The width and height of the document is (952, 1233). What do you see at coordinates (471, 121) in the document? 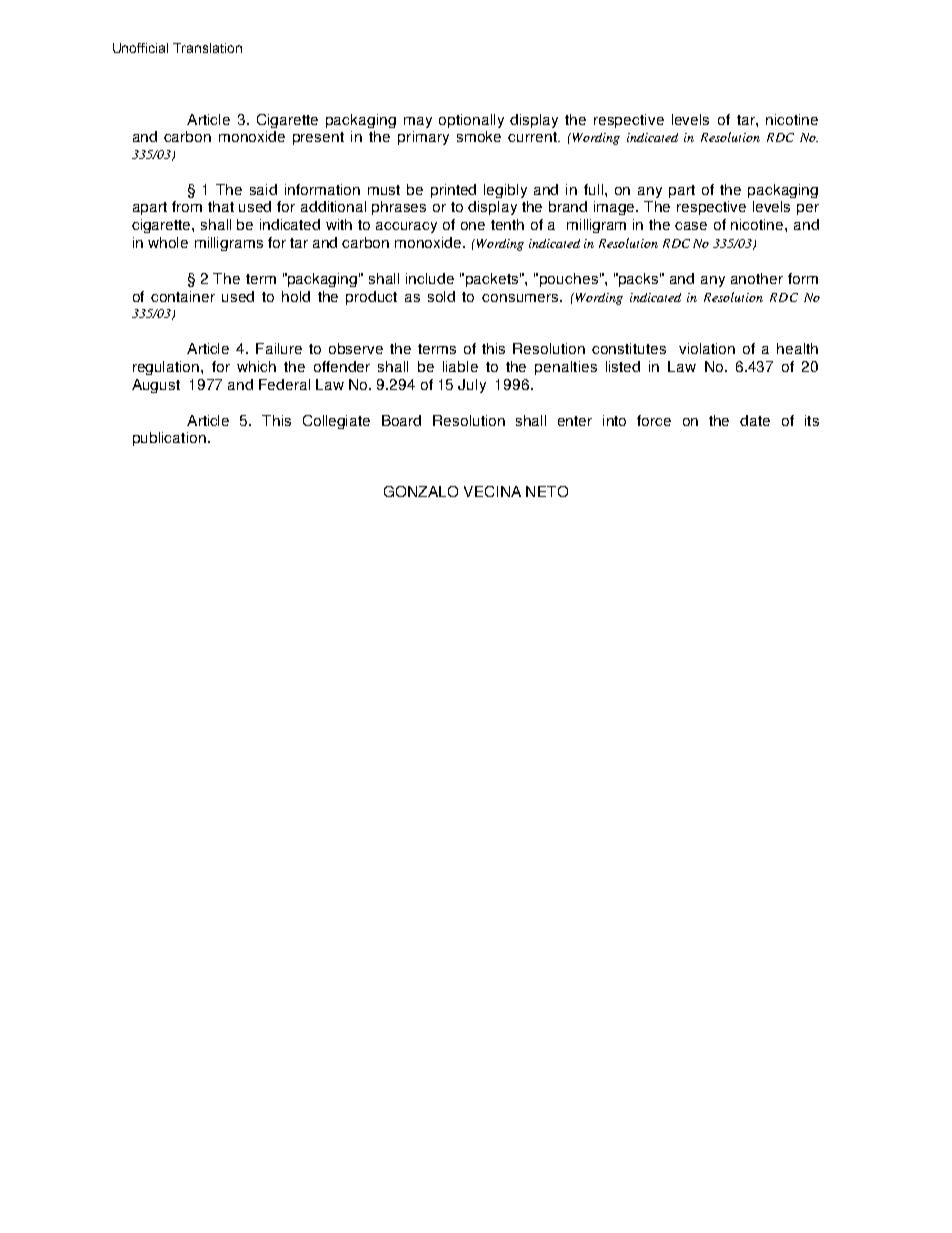
I see `optionally` at bounding box center [471, 121].
